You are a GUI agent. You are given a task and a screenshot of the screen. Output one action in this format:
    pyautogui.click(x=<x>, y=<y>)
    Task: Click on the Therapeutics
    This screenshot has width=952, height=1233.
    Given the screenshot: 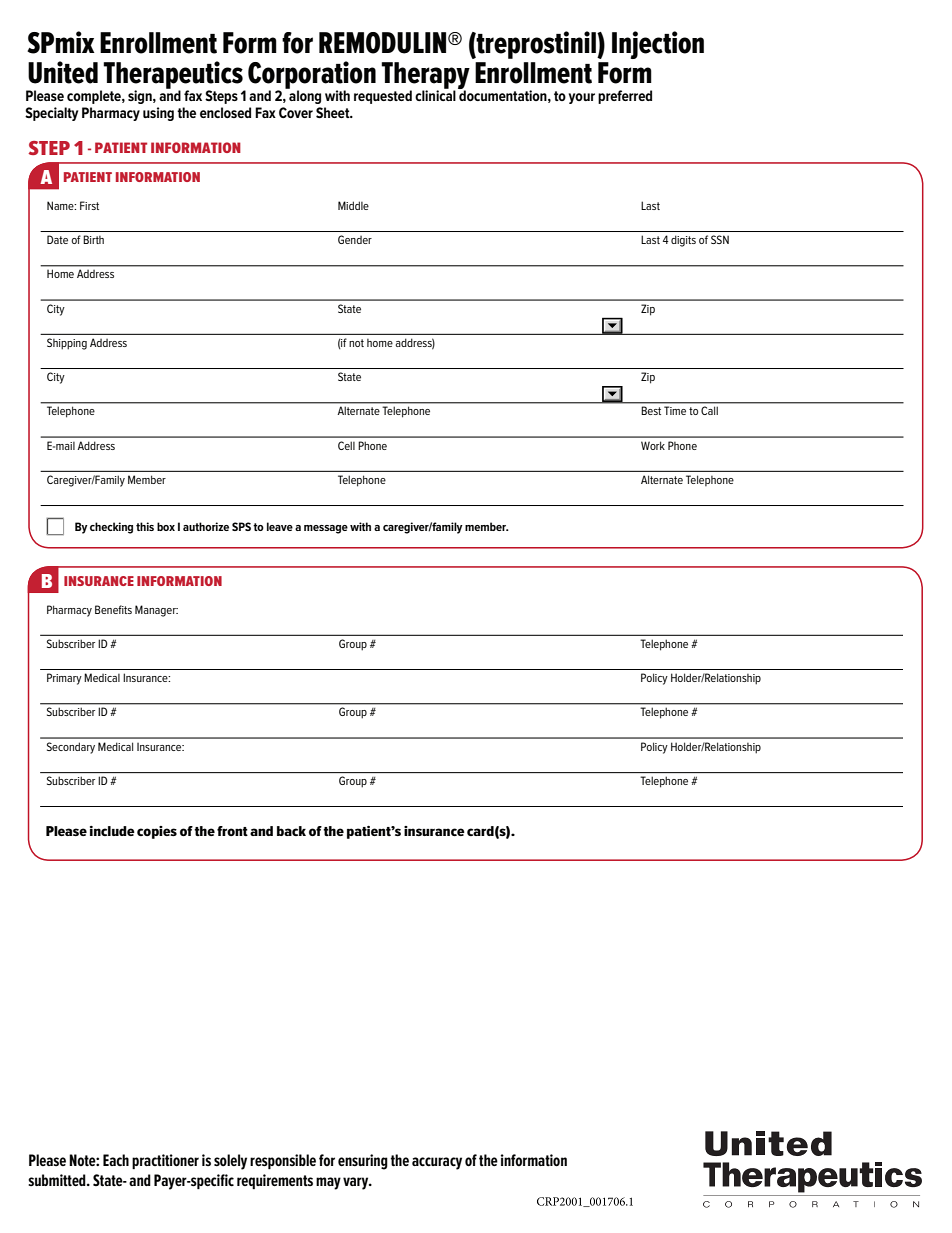 What is the action you would take?
    pyautogui.click(x=174, y=76)
